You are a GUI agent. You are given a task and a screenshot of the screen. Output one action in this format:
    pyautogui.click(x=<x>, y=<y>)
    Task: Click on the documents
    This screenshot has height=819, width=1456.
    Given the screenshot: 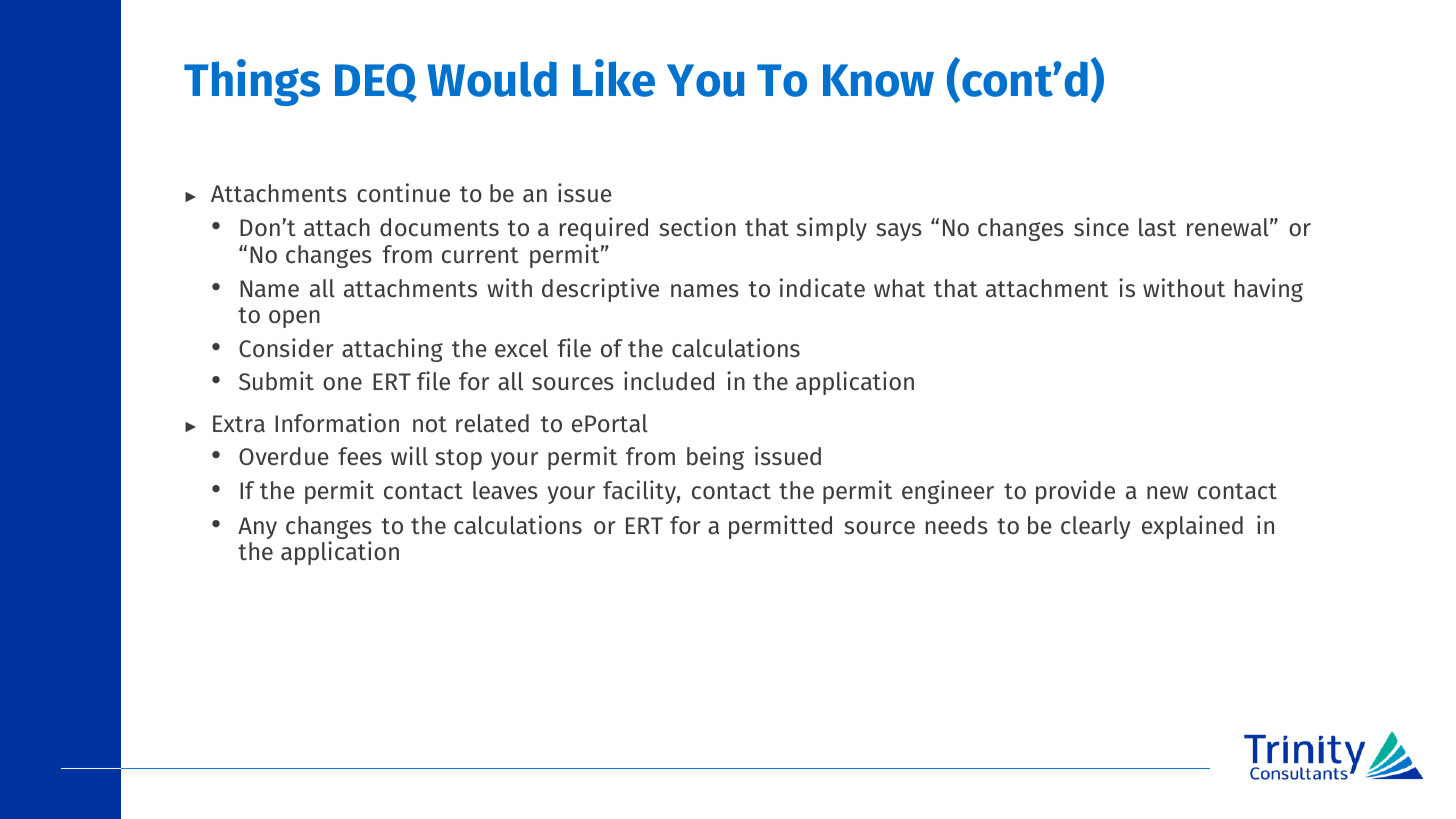 What is the action you would take?
    pyautogui.click(x=439, y=227)
